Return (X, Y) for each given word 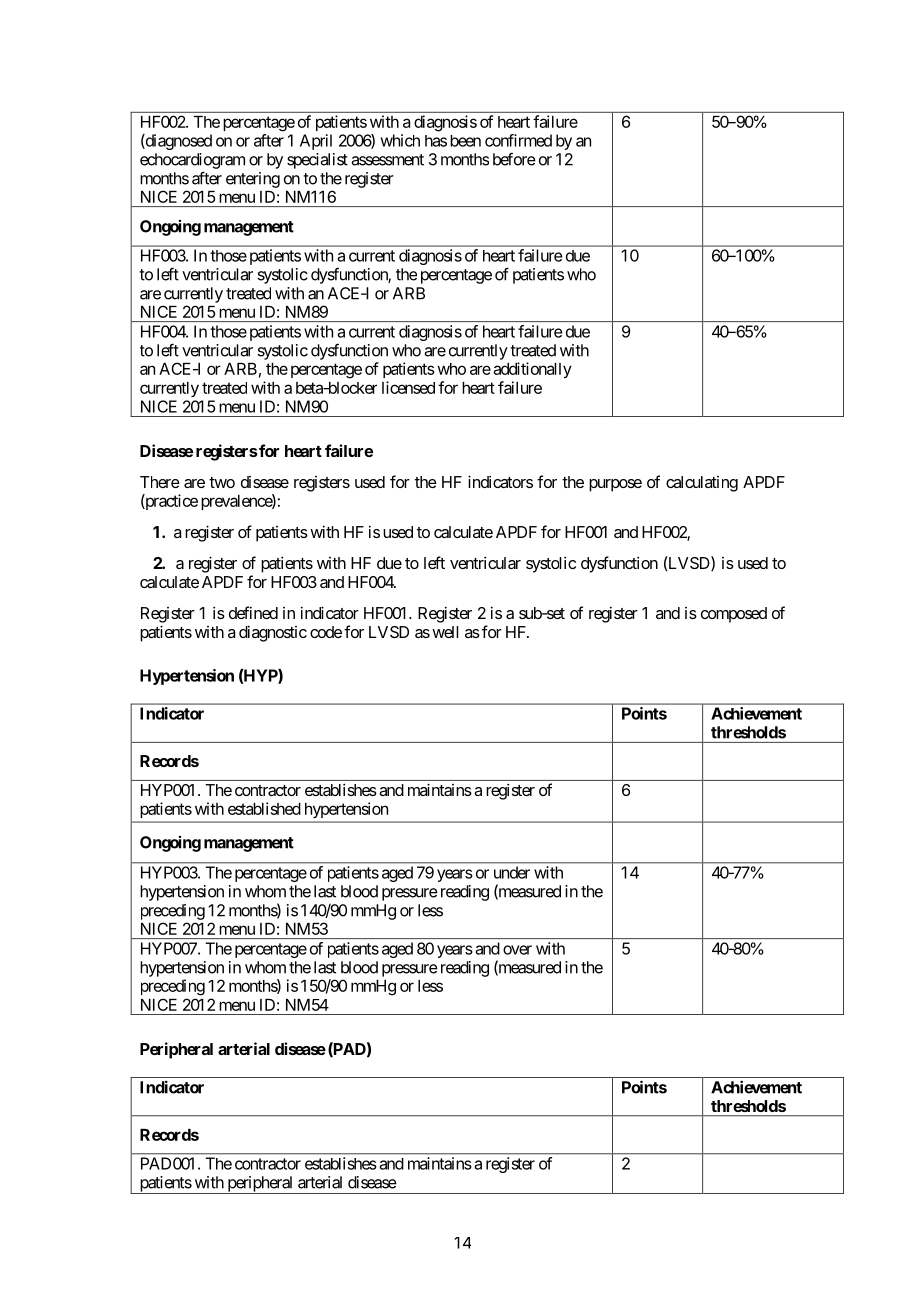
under (512, 872)
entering (253, 180)
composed (734, 615)
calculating (702, 484)
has (436, 141)
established (264, 808)
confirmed (518, 140)
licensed (408, 387)
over (517, 950)
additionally (532, 370)
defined (253, 612)
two (222, 482)
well (445, 632)
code (326, 632)
